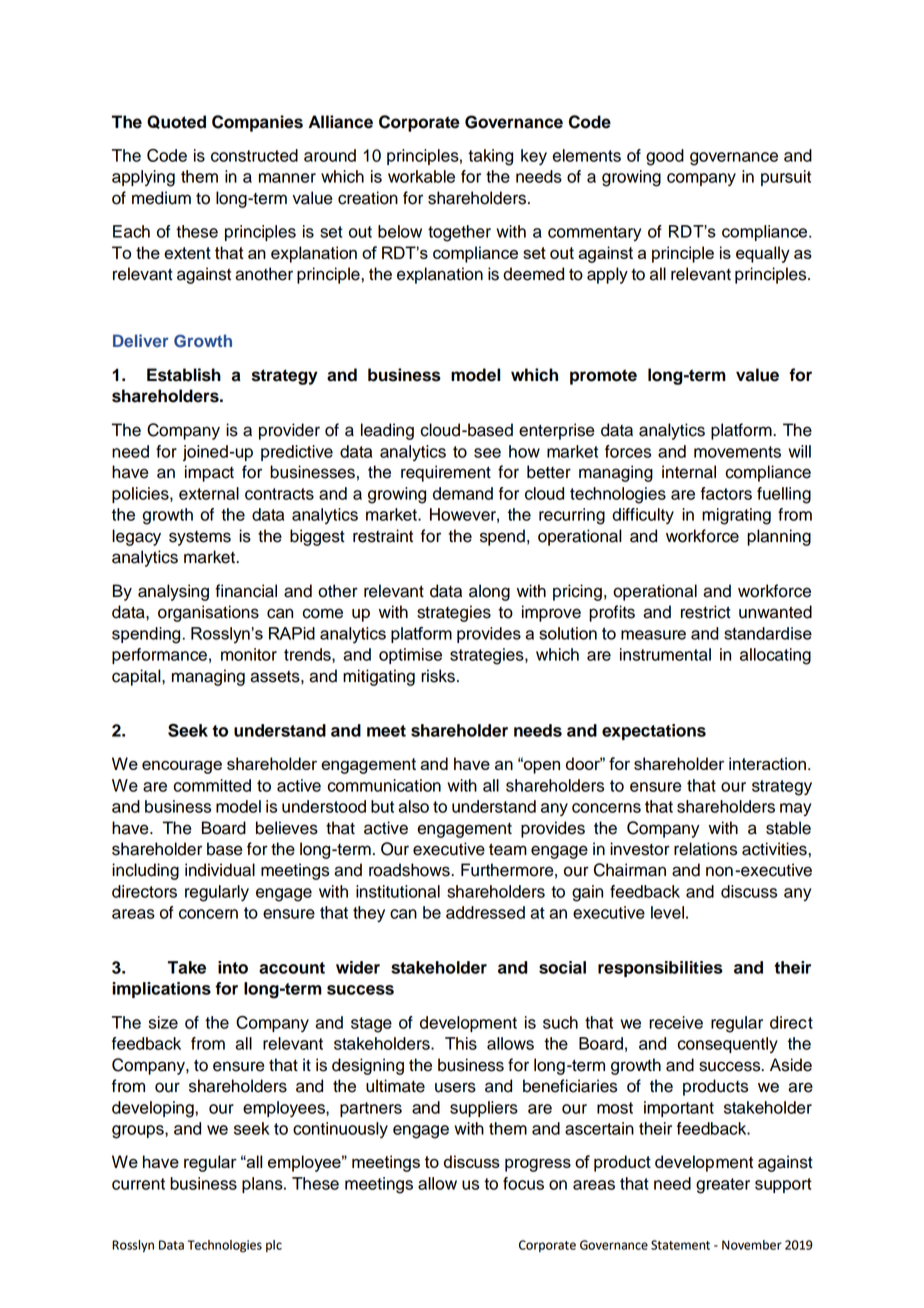 This document has width=924, height=1308. Describe the element at coordinates (665, 157) in the document. I see `good` at that location.
